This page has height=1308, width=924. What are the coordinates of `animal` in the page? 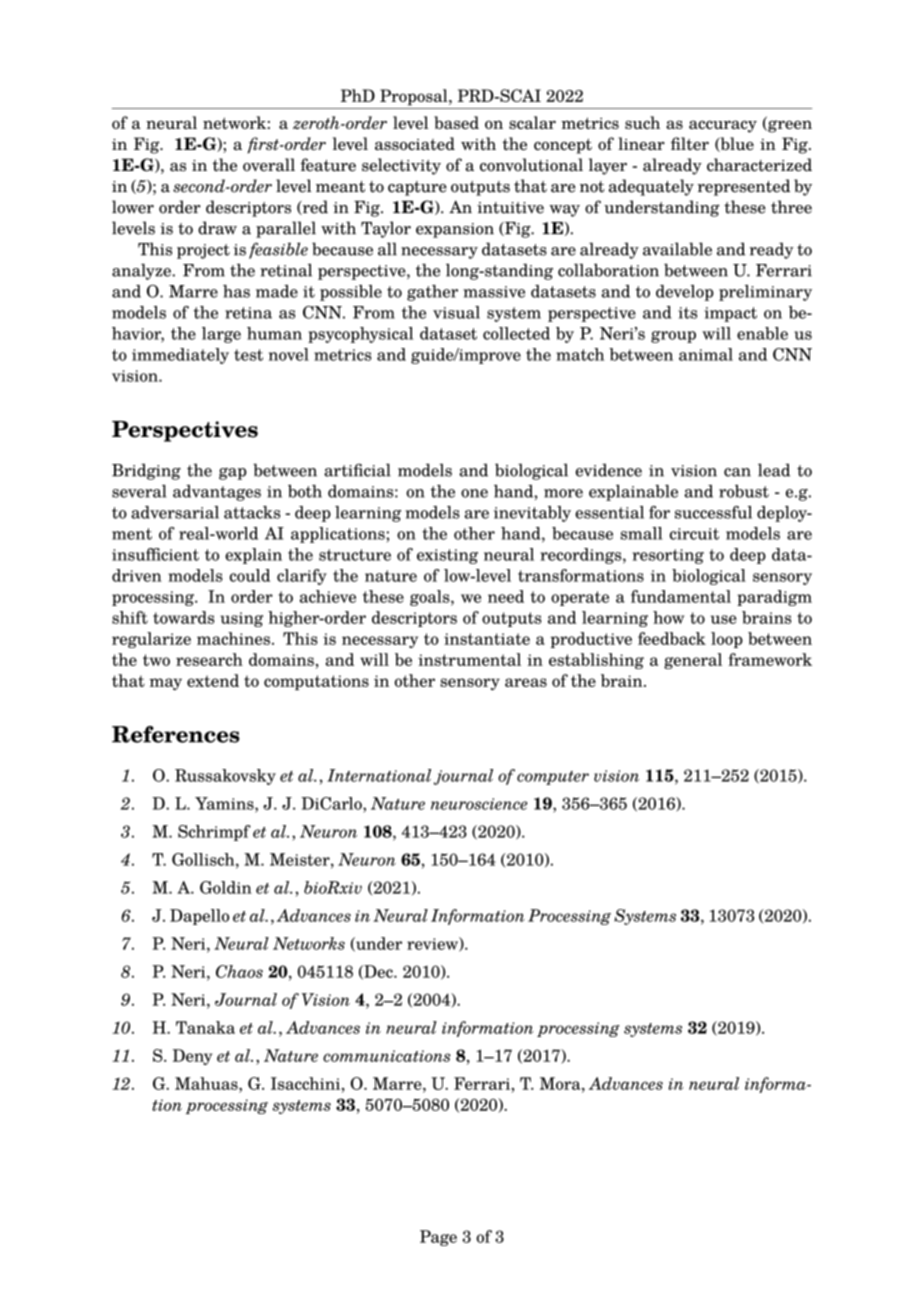 It's located at (706, 354).
